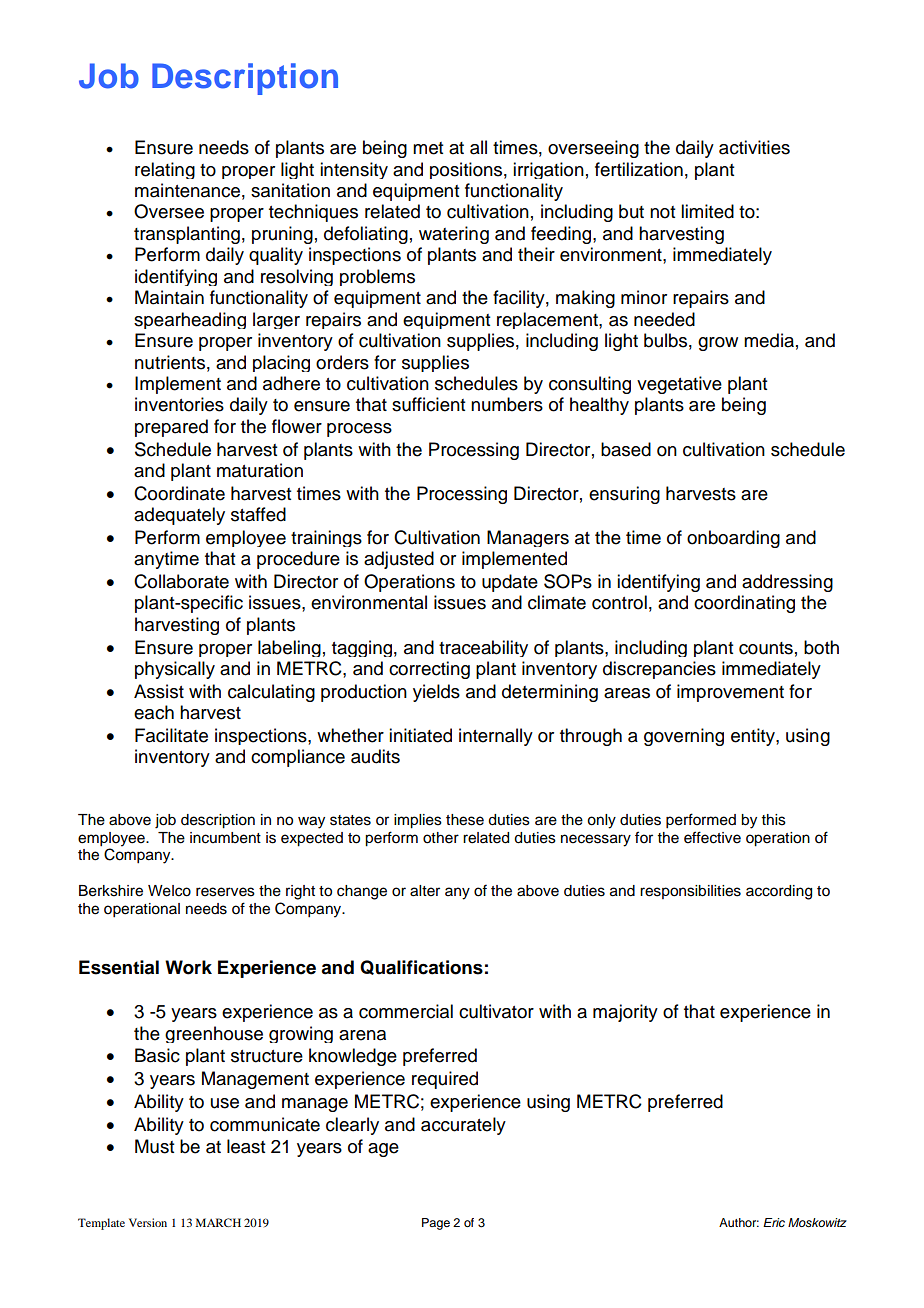 The image size is (924, 1308). Describe the element at coordinates (165, 170) in the page. I see `relating` at that location.
